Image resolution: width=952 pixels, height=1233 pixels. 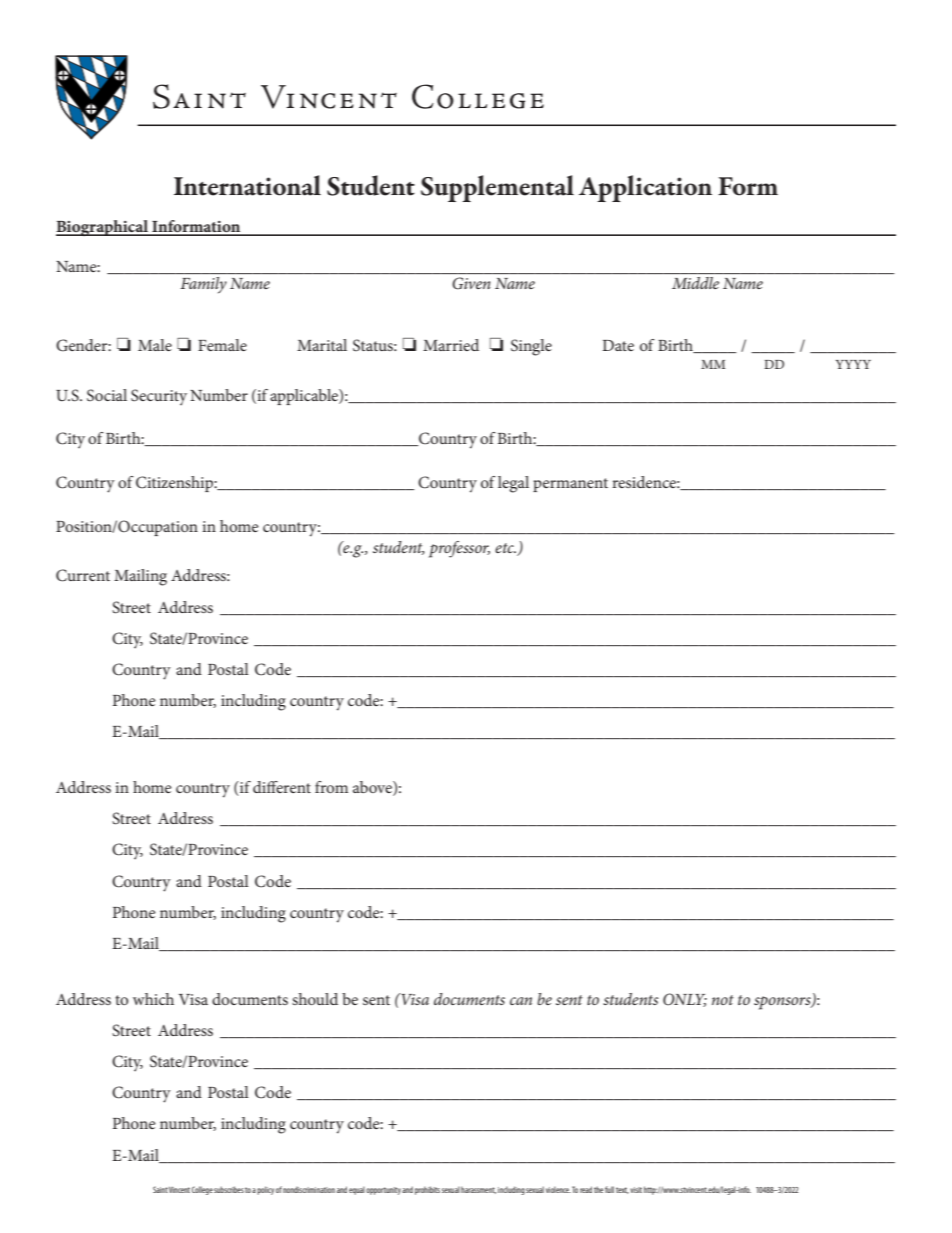 I want to click on visit, so click(x=636, y=1190).
